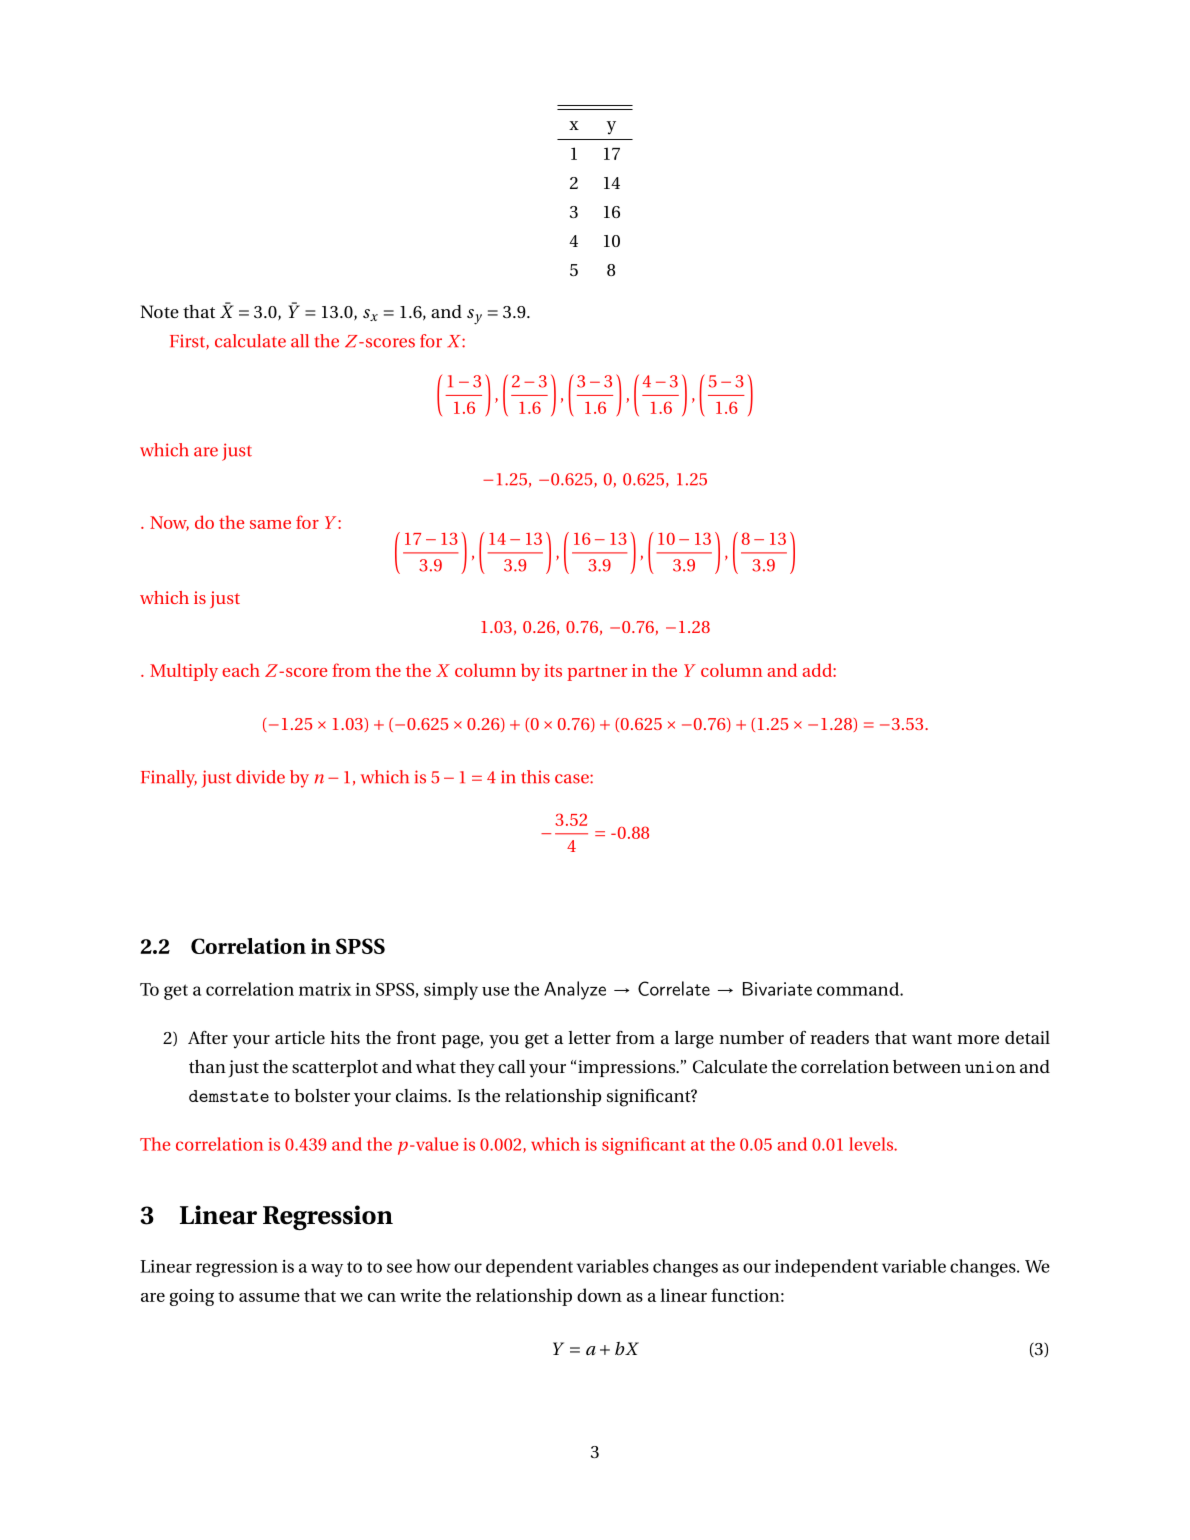  I want to click on impressions, so click(628, 1068).
